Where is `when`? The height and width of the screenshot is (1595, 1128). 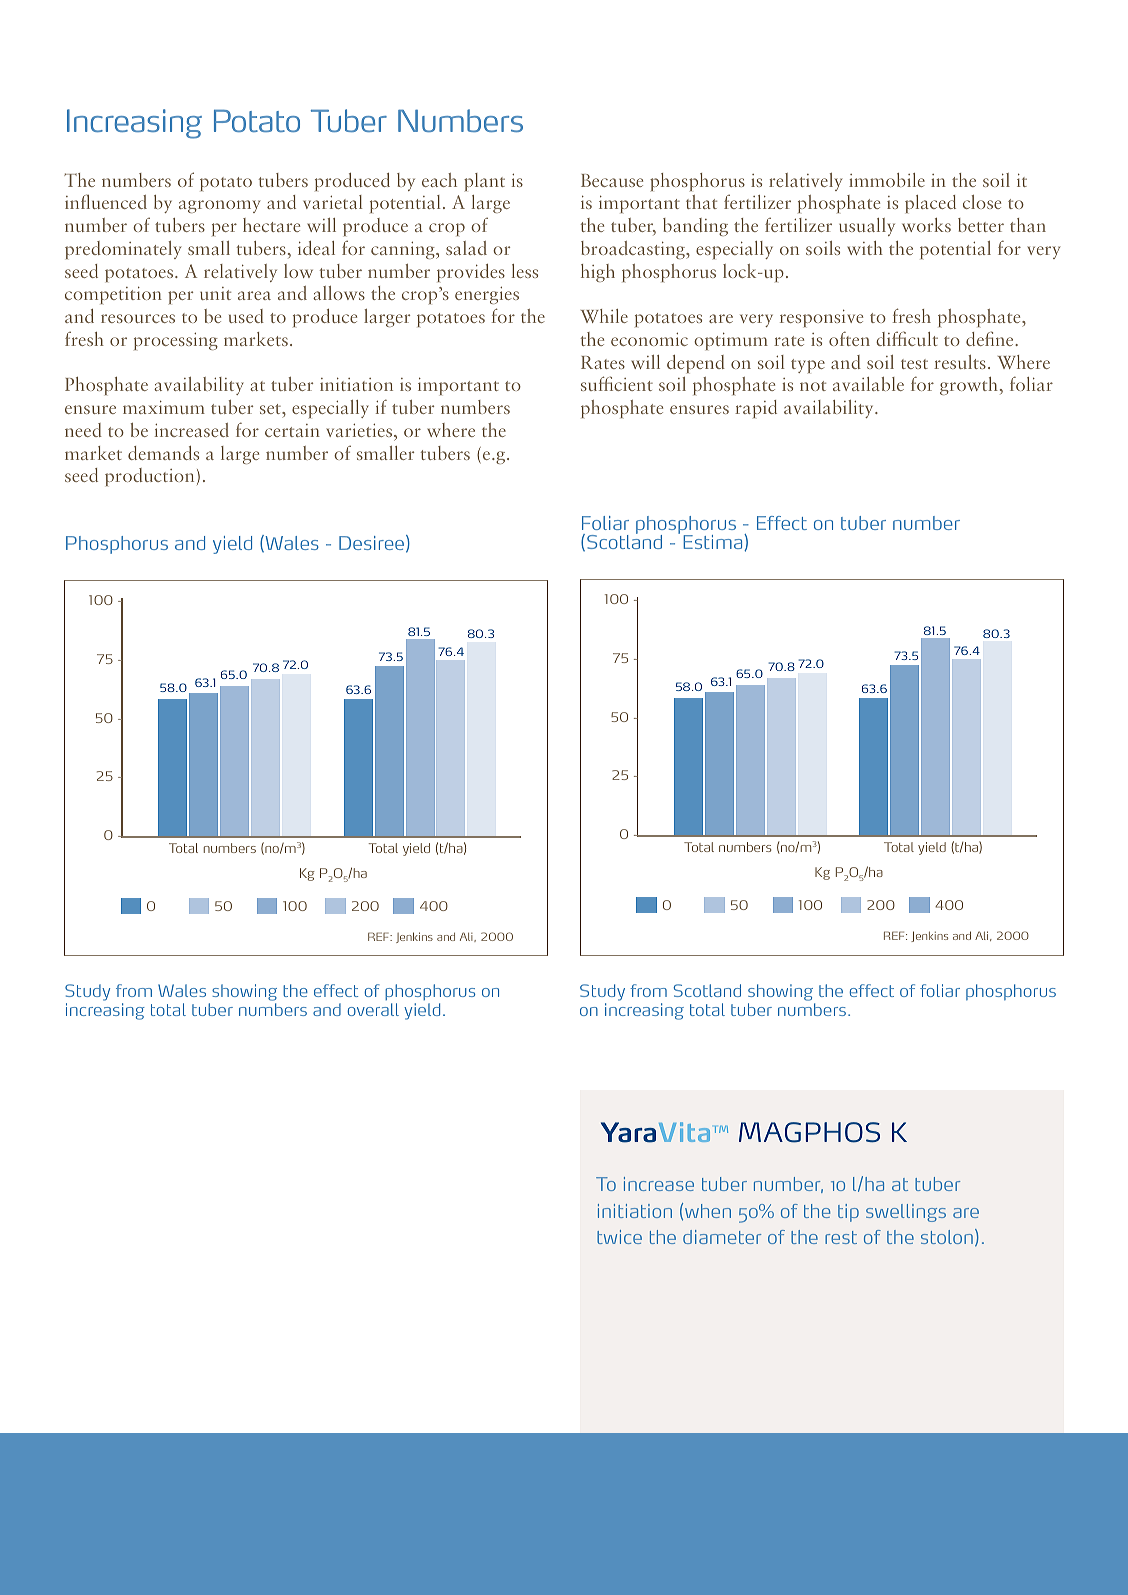
when is located at coordinates (708, 1211).
